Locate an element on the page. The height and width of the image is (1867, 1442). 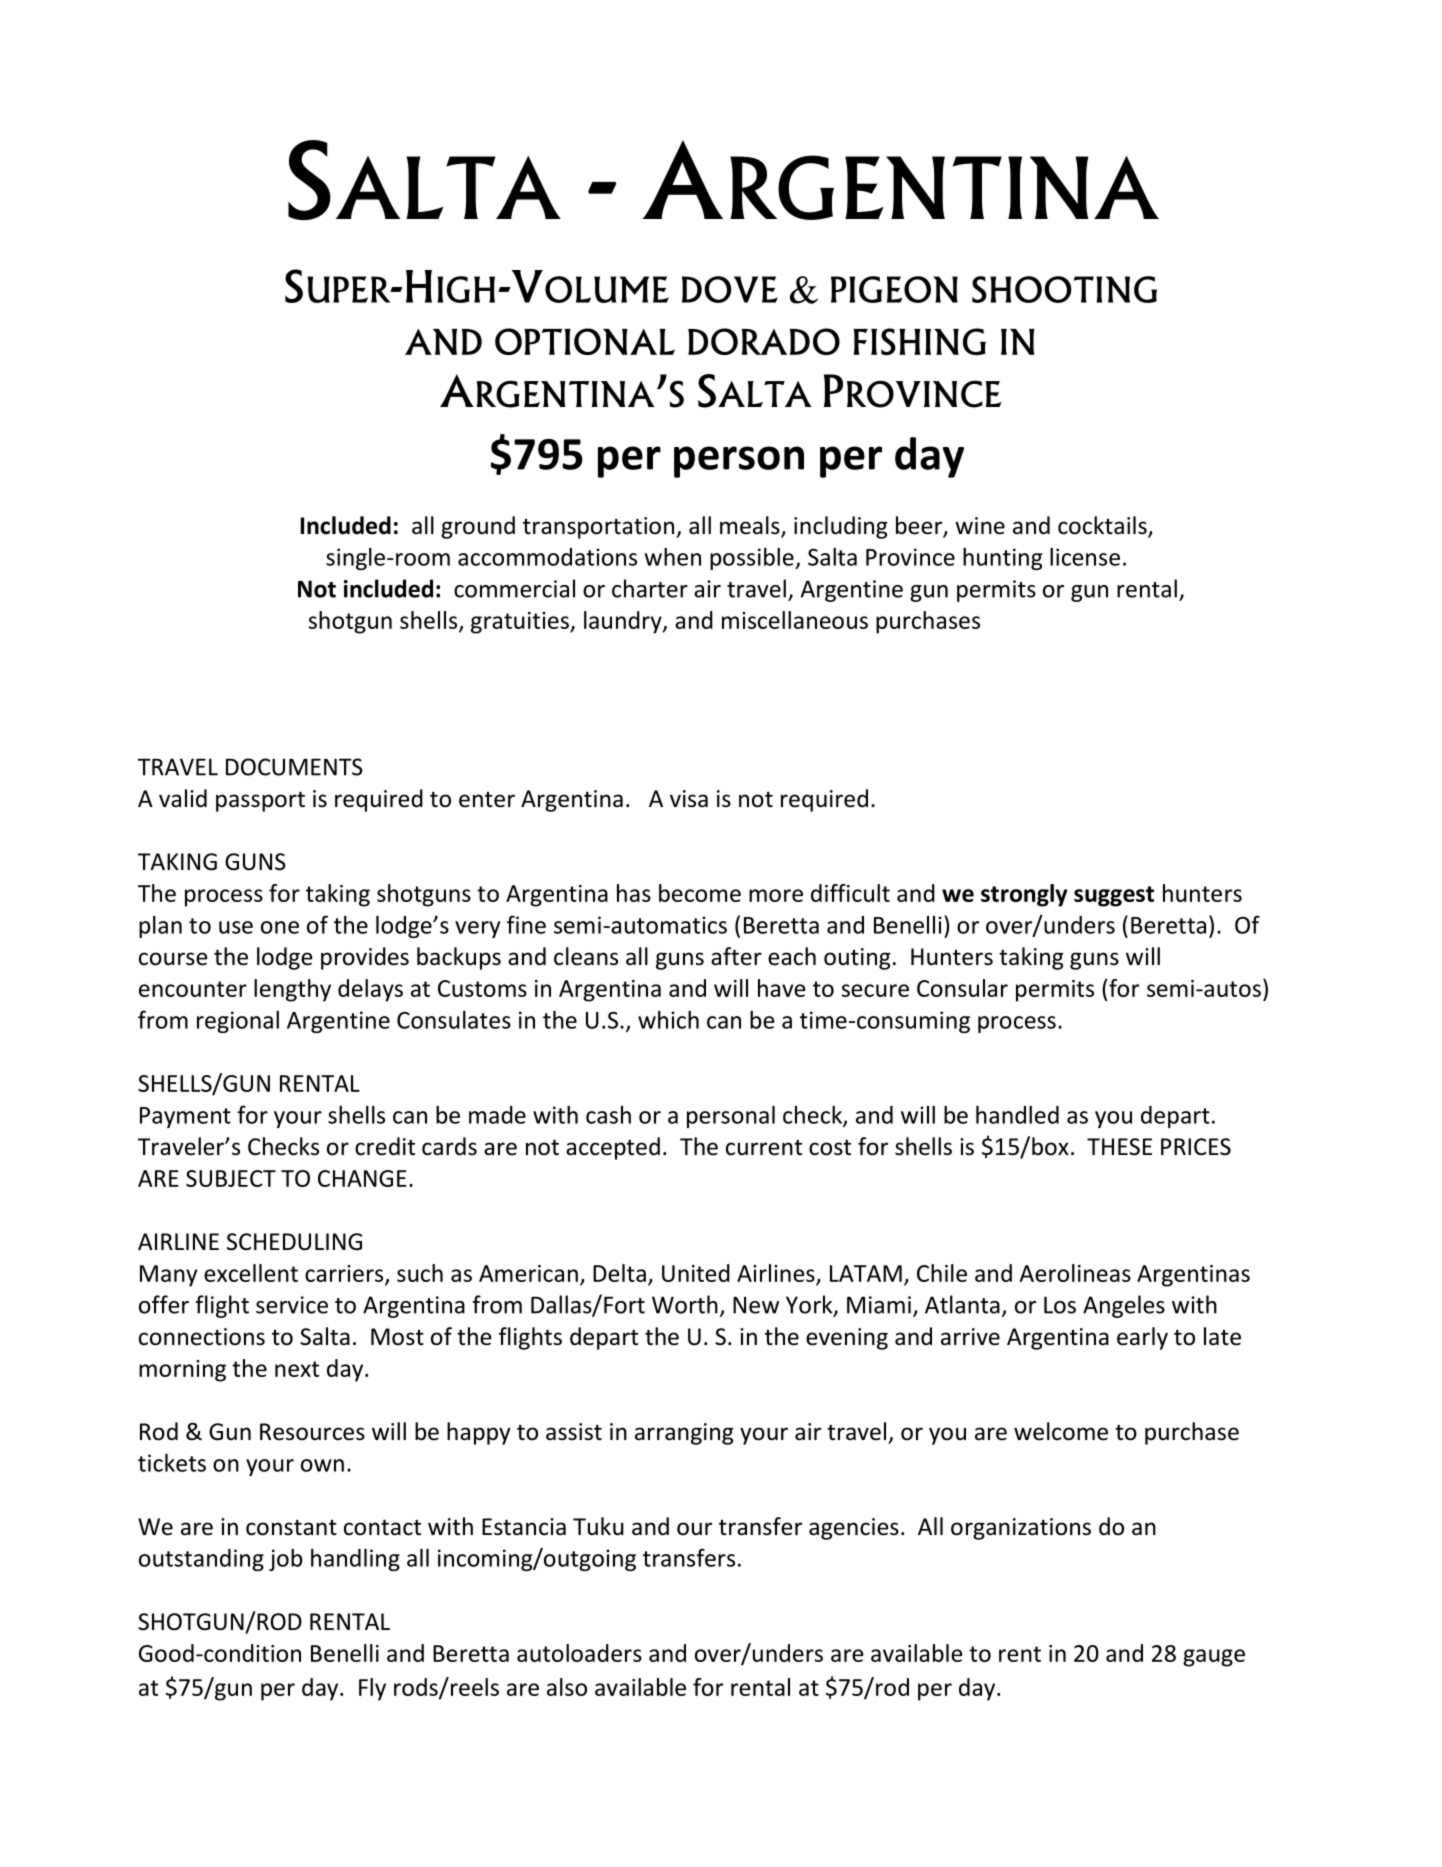
SHOOTING is located at coordinates (1064, 289).
